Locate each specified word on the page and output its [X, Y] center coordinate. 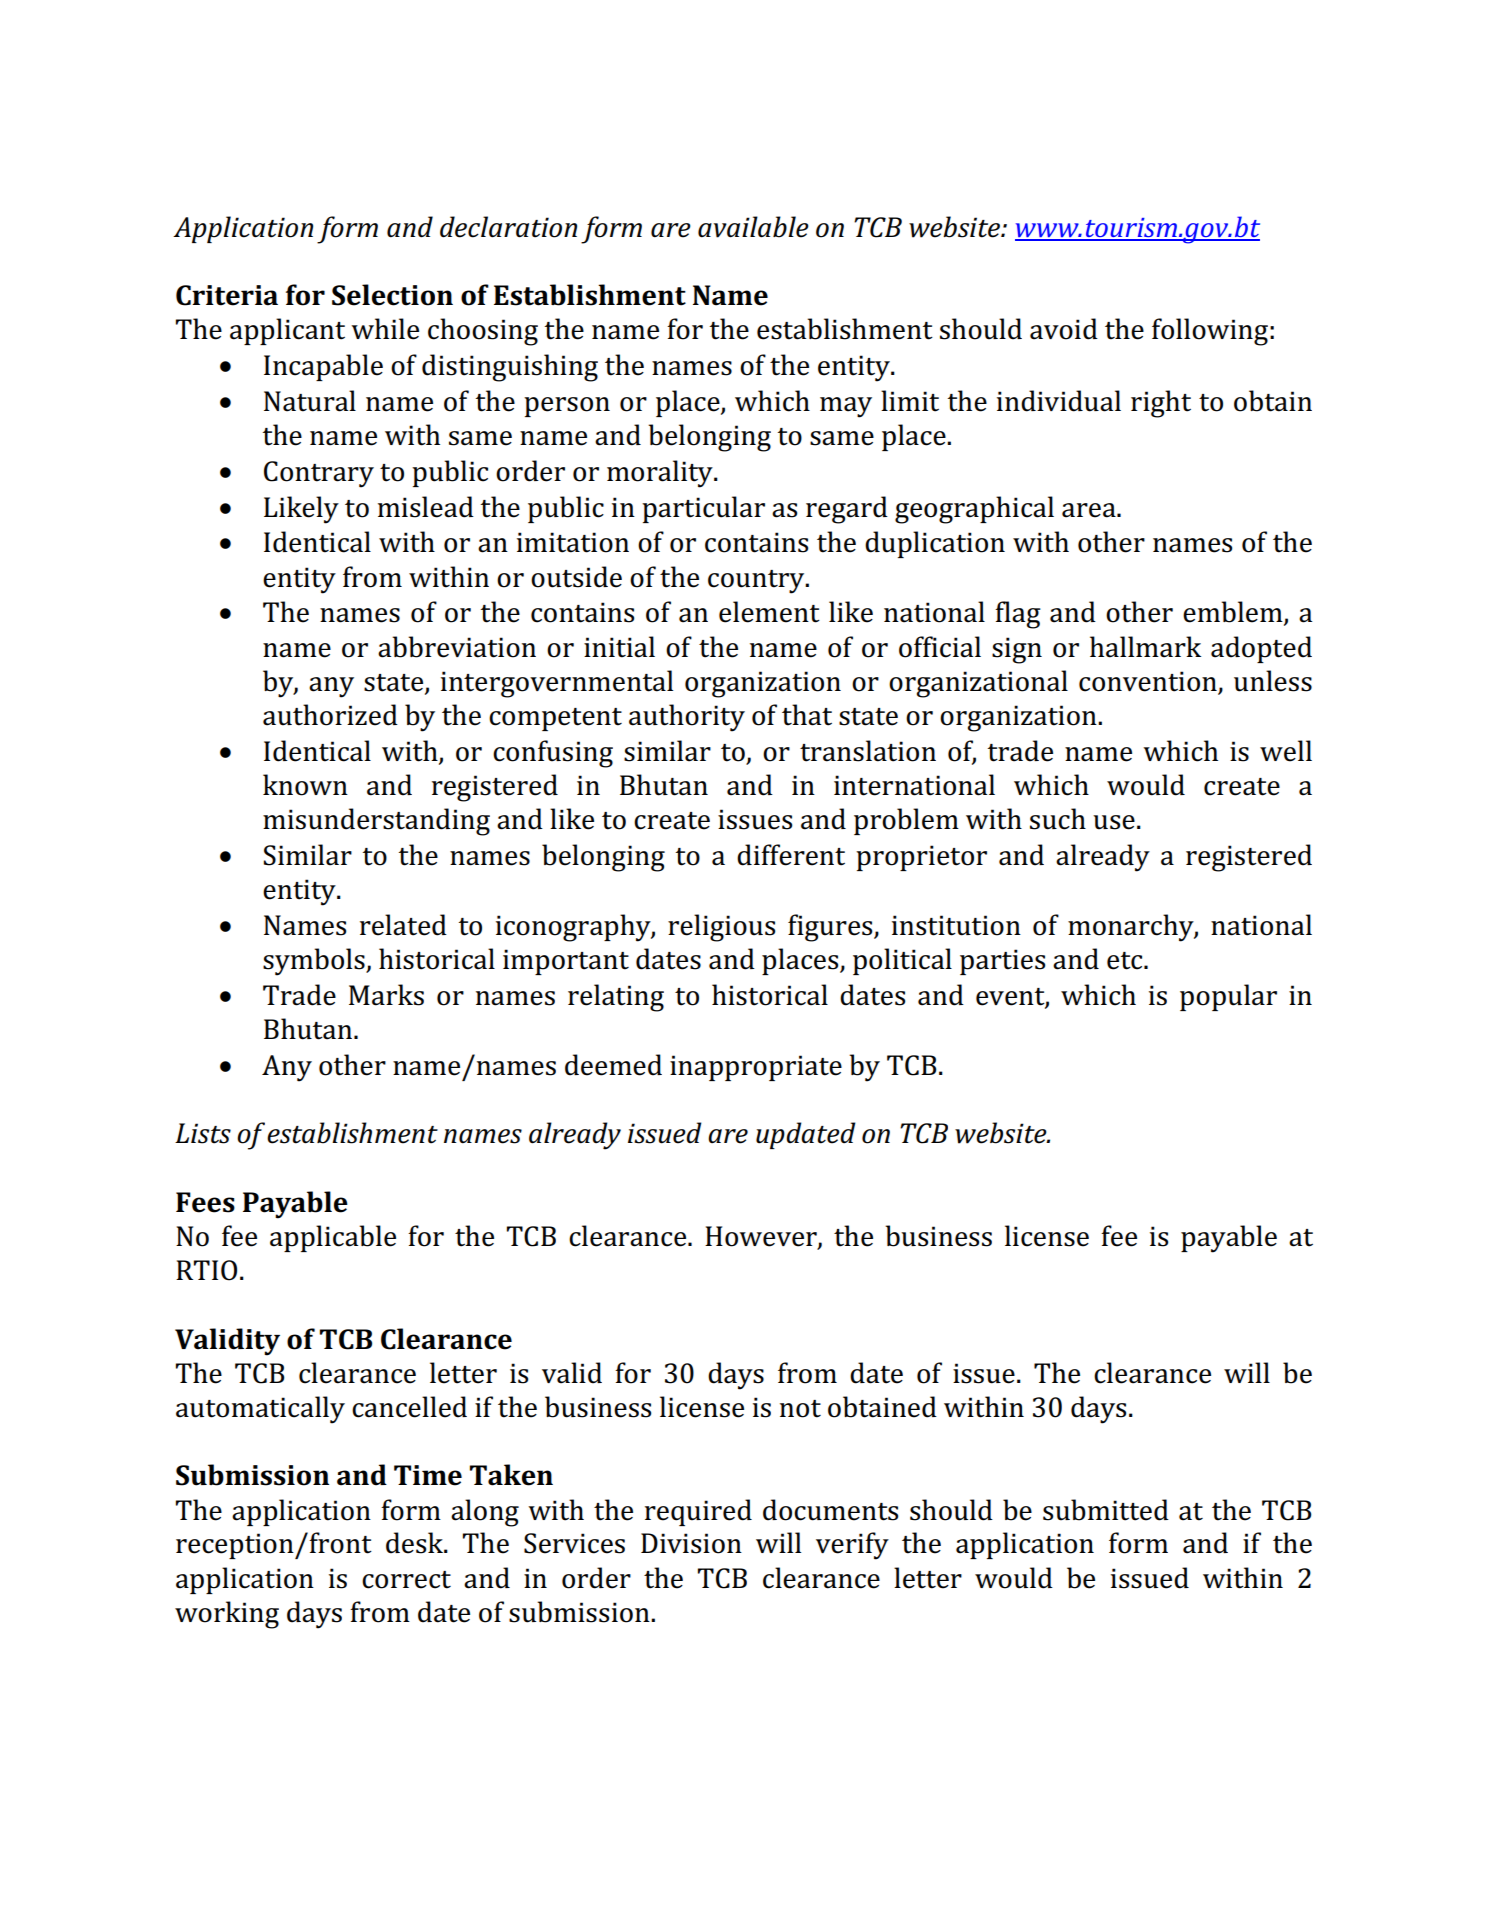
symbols [315, 962]
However [762, 1237]
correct [406, 1580]
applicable [333, 1238]
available [753, 227]
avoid [1064, 329]
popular [1228, 997]
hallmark [1145, 647]
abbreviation [457, 647]
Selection [392, 295]
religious [721, 928]
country [757, 582]
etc [1126, 961]
